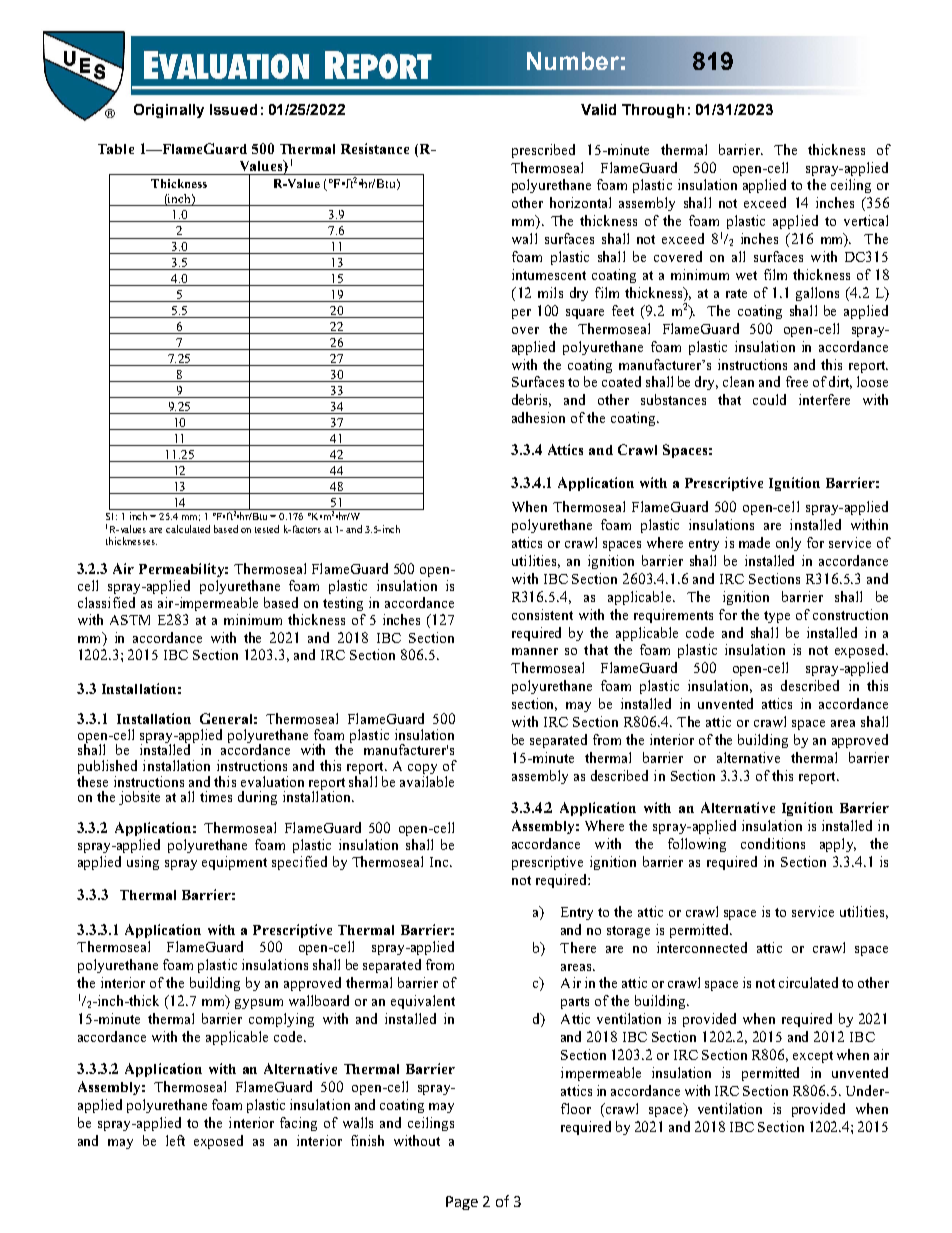  I want to click on Page, so click(462, 1203).
